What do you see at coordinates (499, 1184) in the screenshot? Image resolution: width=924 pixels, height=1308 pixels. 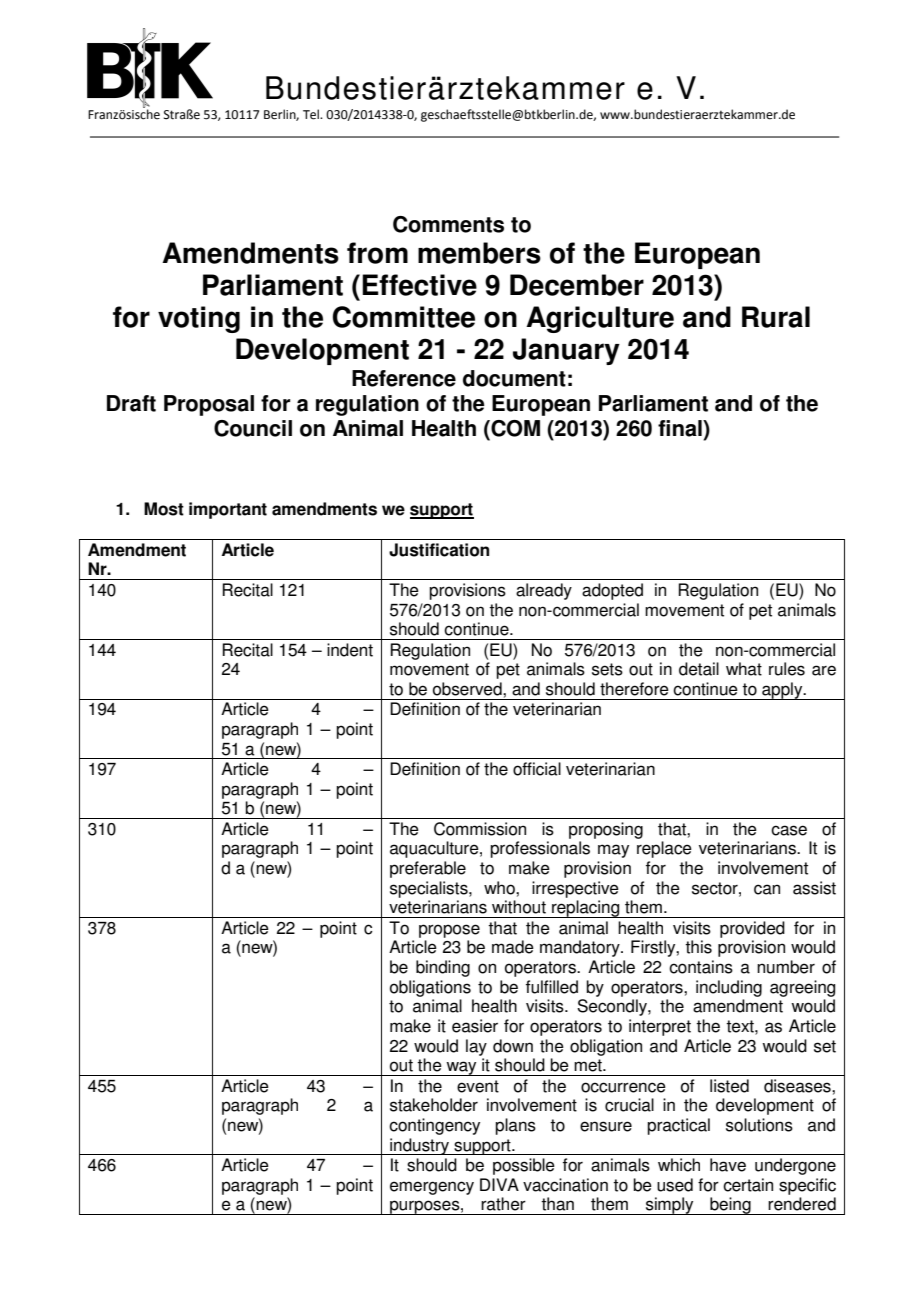 I see `DIVA` at bounding box center [499, 1184].
